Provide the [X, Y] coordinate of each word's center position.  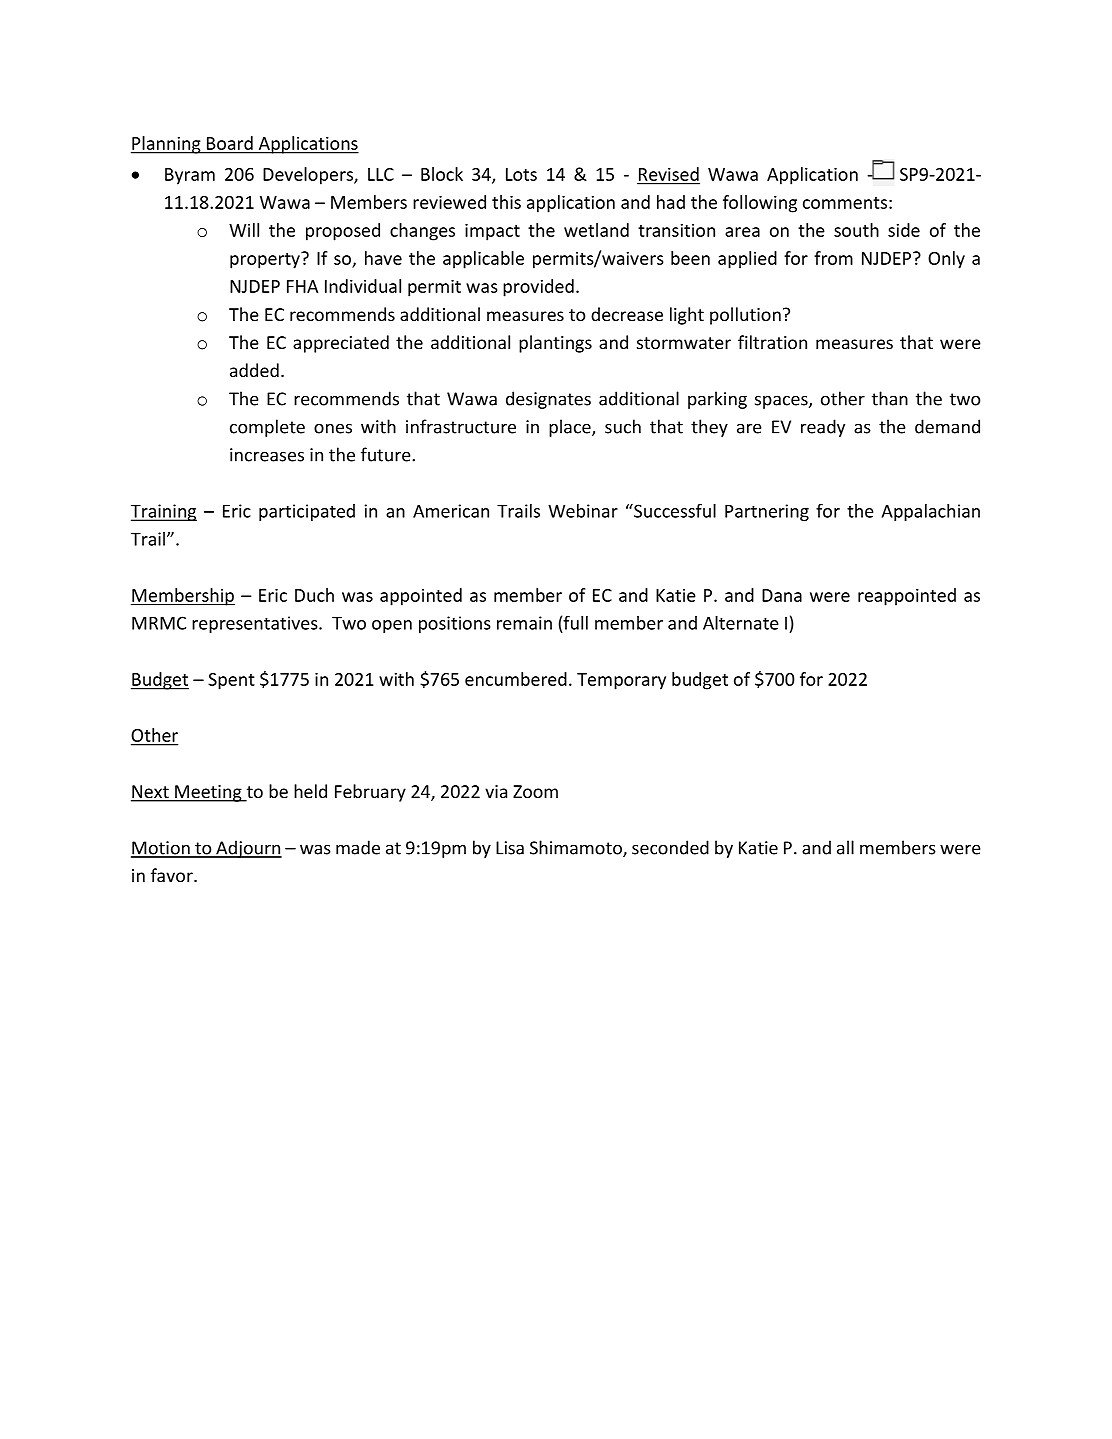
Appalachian [931, 512]
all [845, 847]
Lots [521, 174]
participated [307, 512]
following [760, 204]
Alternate [741, 623]
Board [230, 143]
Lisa [510, 848]
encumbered [516, 679]
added [254, 370]
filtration [772, 342]
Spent [231, 681]
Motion [161, 849]
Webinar [583, 511]
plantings [555, 344]
